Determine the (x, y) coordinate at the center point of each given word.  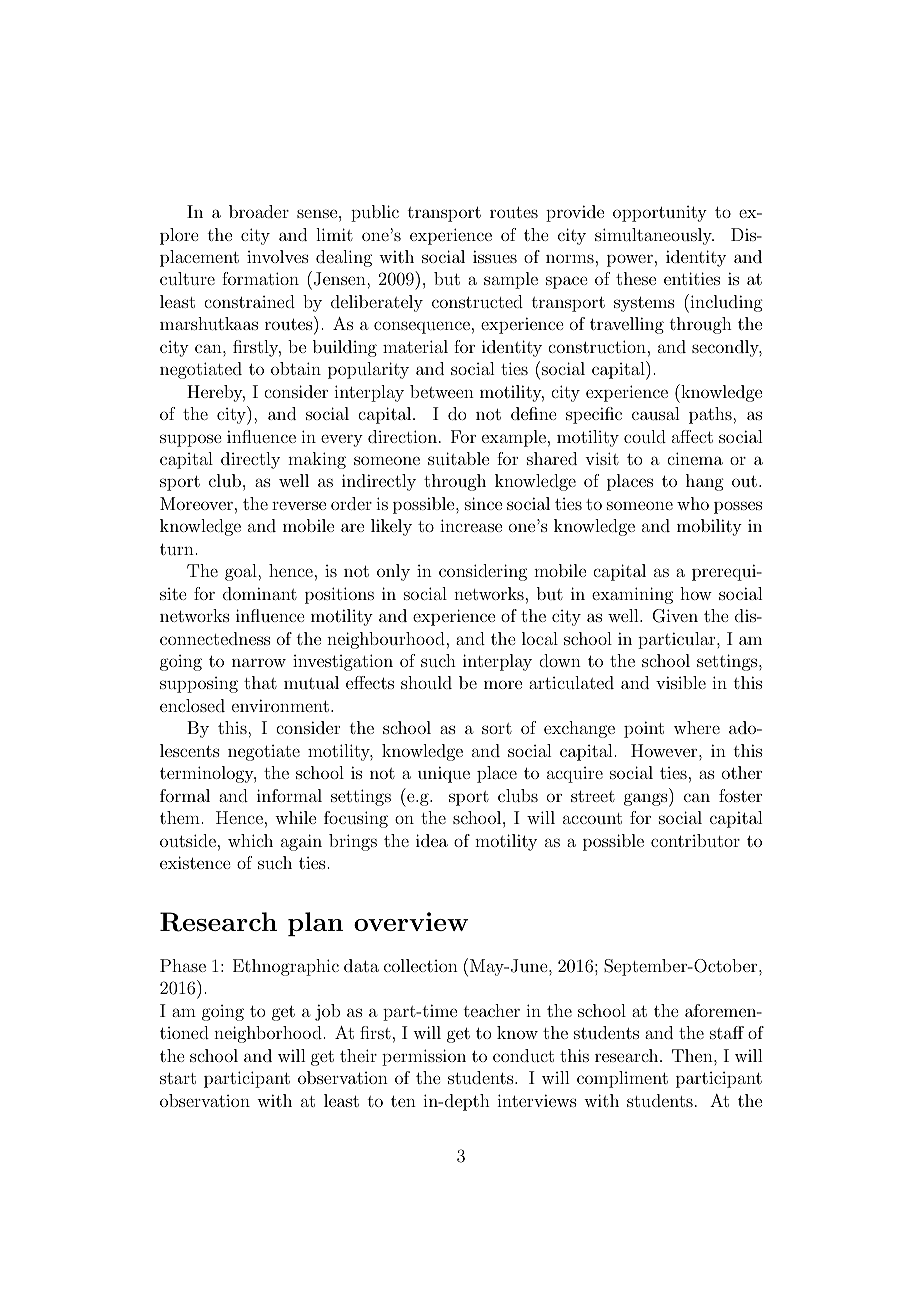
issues (495, 256)
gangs (647, 800)
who (693, 503)
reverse (299, 505)
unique (444, 774)
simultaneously (654, 236)
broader (259, 211)
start (178, 1078)
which (250, 840)
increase (471, 525)
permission (424, 1057)
